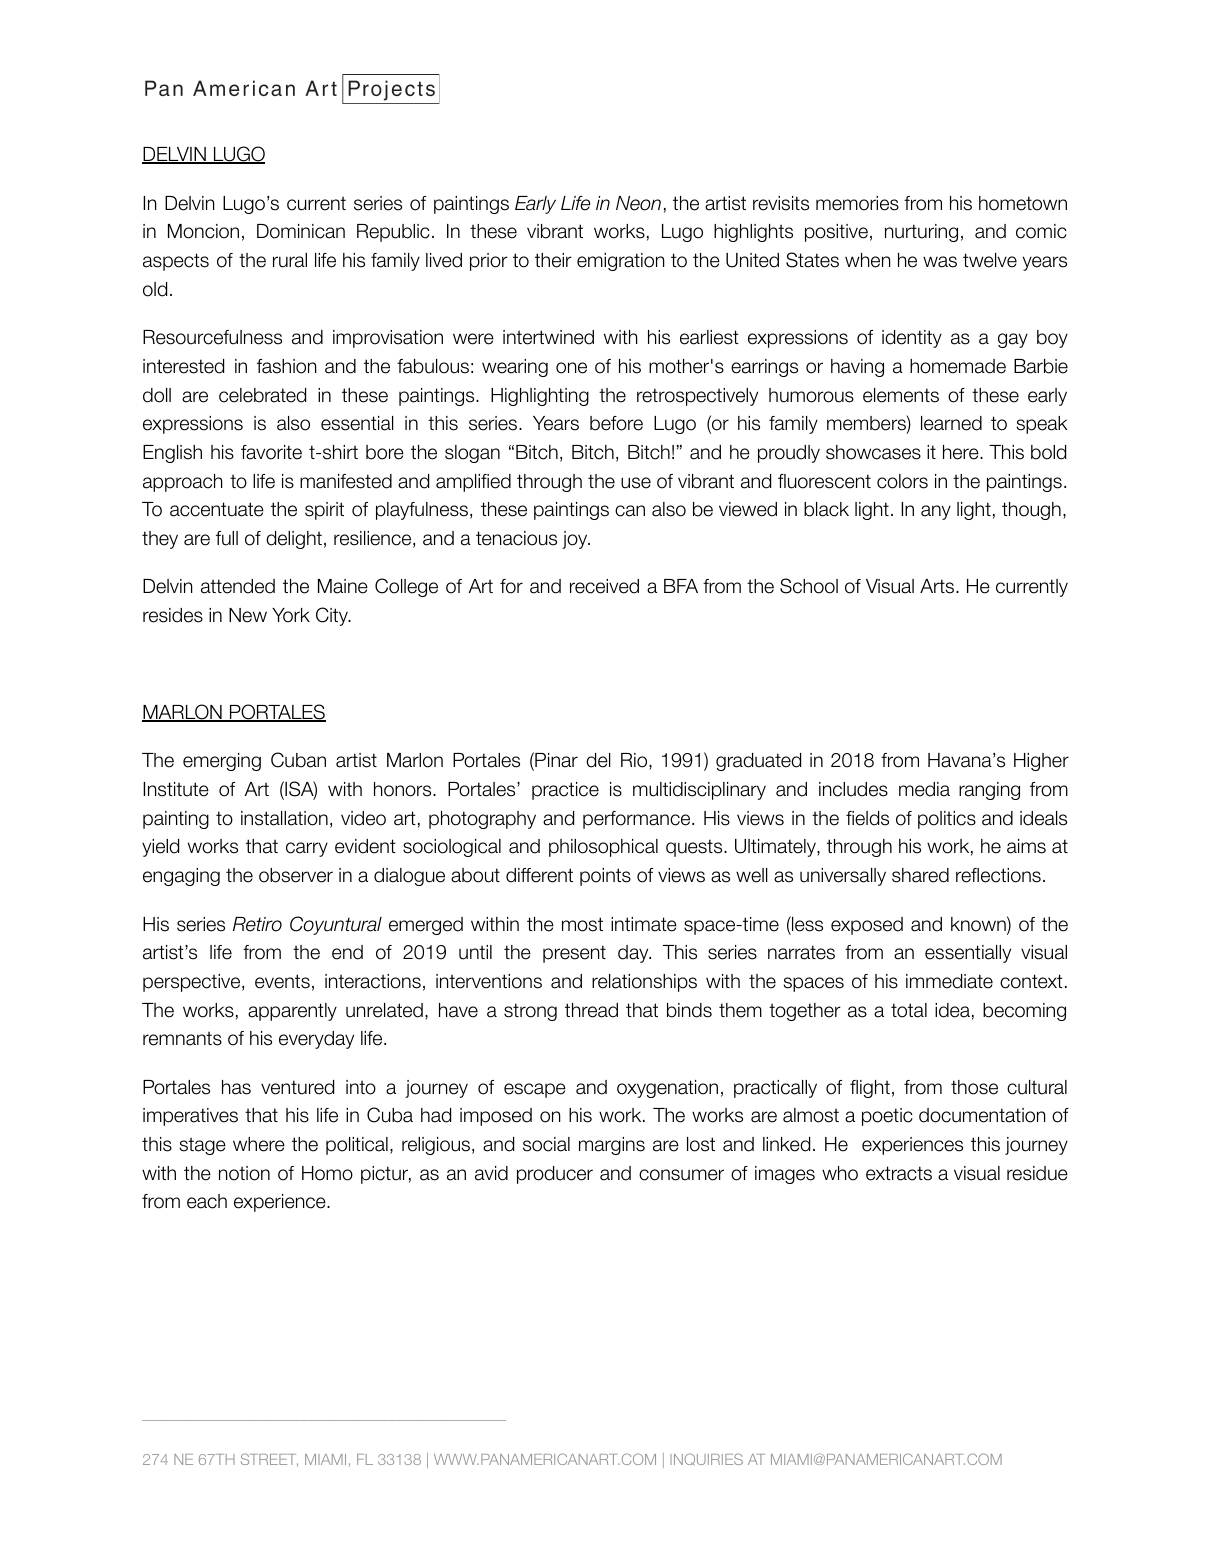  What do you see at coordinates (936, 512) in the screenshot?
I see `any` at bounding box center [936, 512].
